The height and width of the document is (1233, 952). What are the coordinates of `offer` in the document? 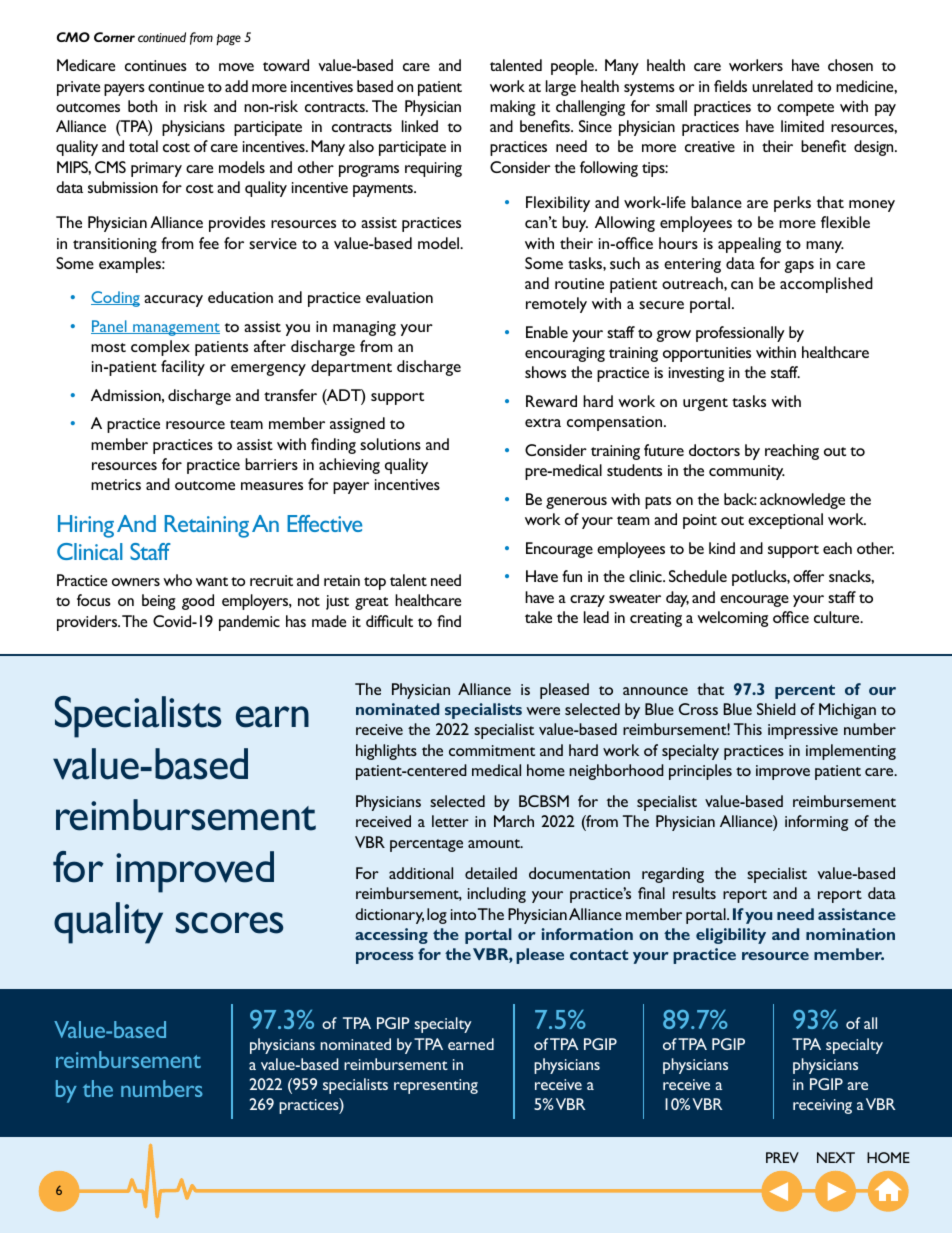 It's located at (808, 576).
